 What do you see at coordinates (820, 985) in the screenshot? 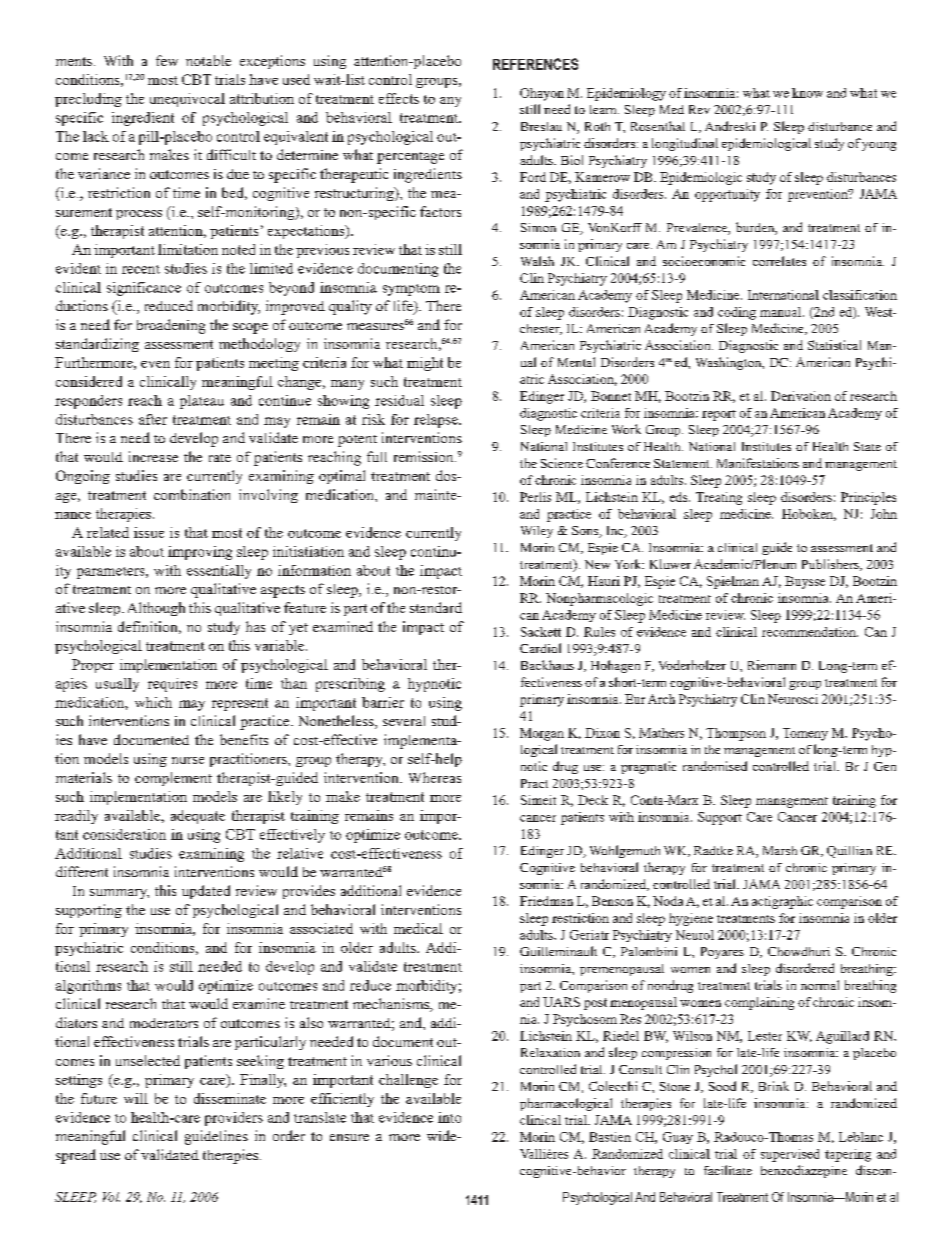
I see `normal` at bounding box center [820, 985].
